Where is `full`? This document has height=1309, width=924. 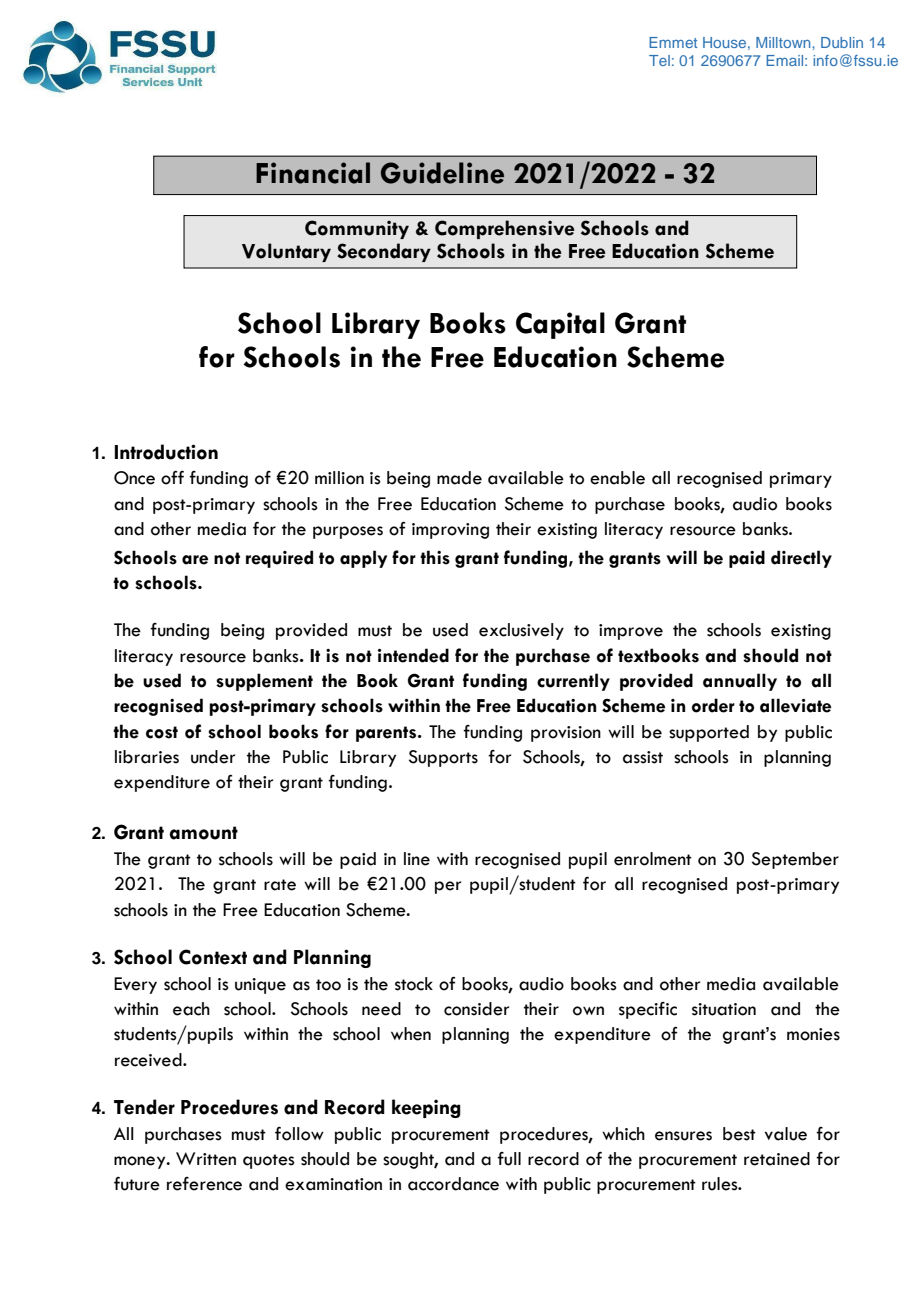 full is located at coordinates (509, 1159).
